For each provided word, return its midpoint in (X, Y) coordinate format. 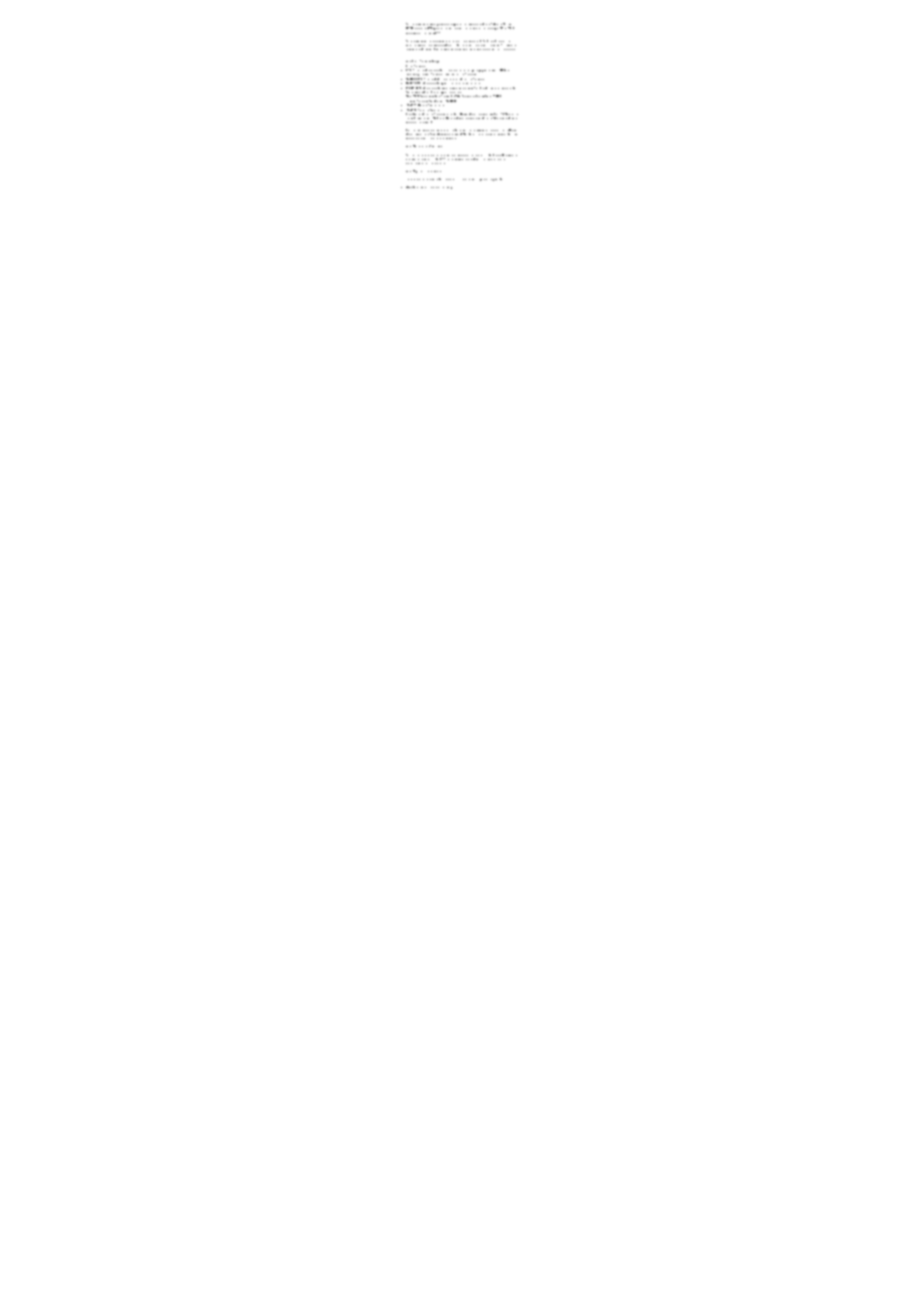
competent (421, 187)
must (446, 28)
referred (510, 116)
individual (450, 179)
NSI (501, 28)
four (455, 114)
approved (411, 33)
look (496, 179)
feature (417, 112)
